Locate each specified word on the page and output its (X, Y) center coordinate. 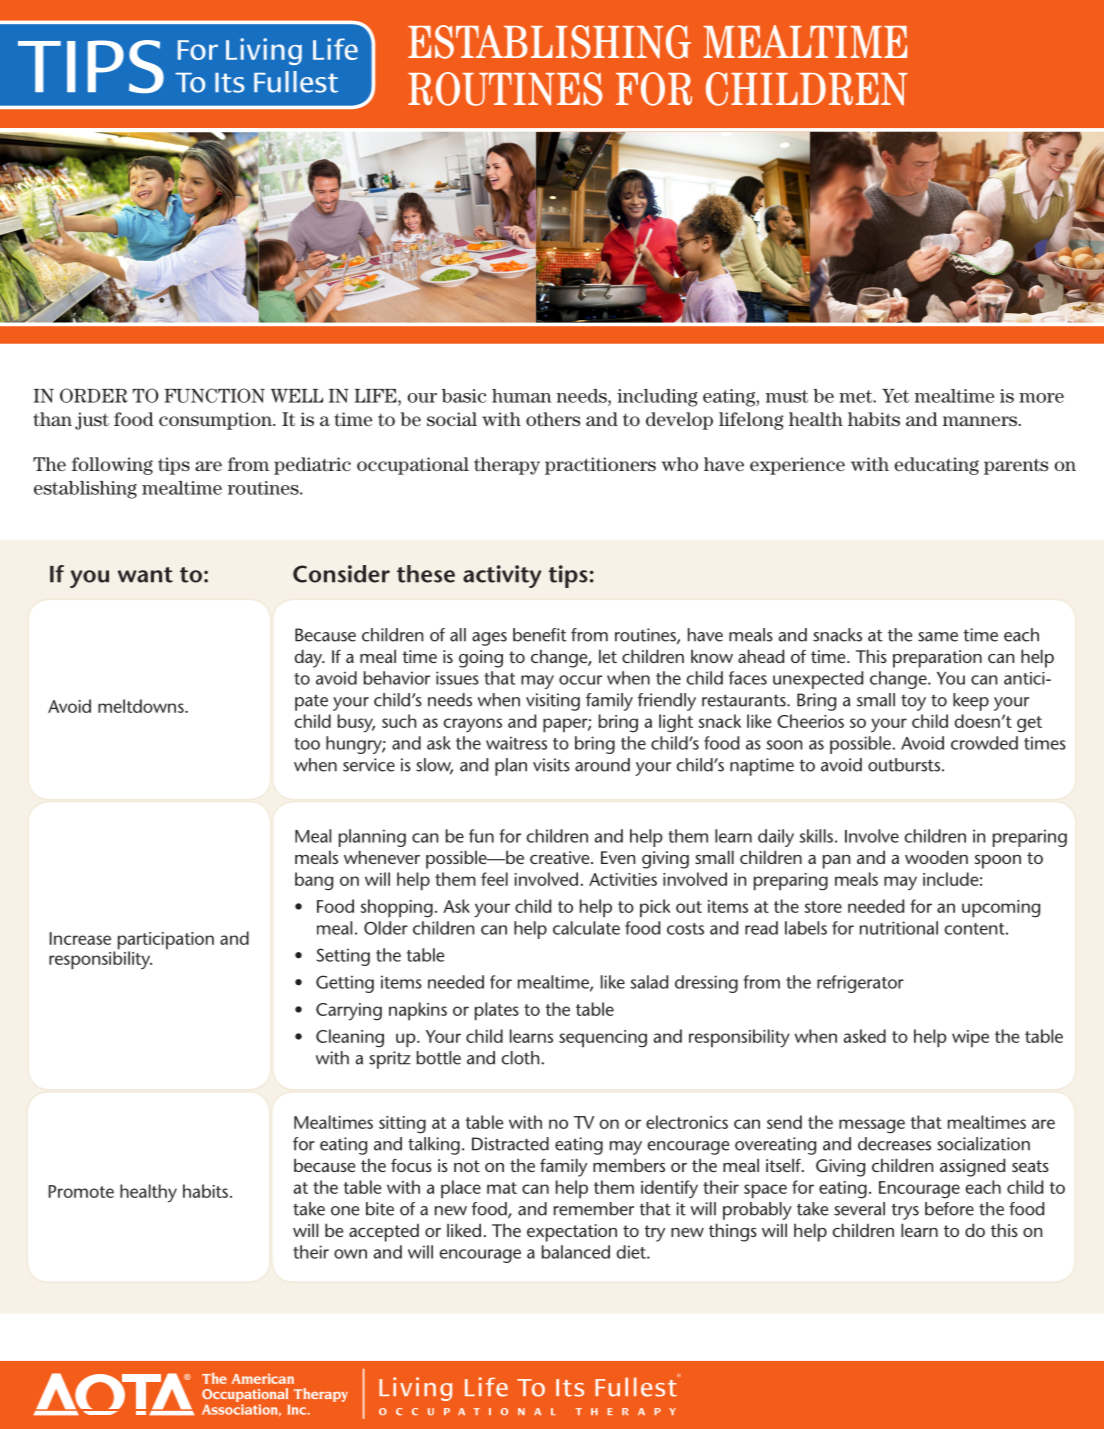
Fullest (296, 82)
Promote (81, 1191)
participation (166, 942)
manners (981, 421)
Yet (895, 396)
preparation (937, 659)
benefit (540, 635)
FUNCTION (214, 395)
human (521, 396)
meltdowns (142, 706)
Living (264, 51)
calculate (586, 928)
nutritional (899, 928)
